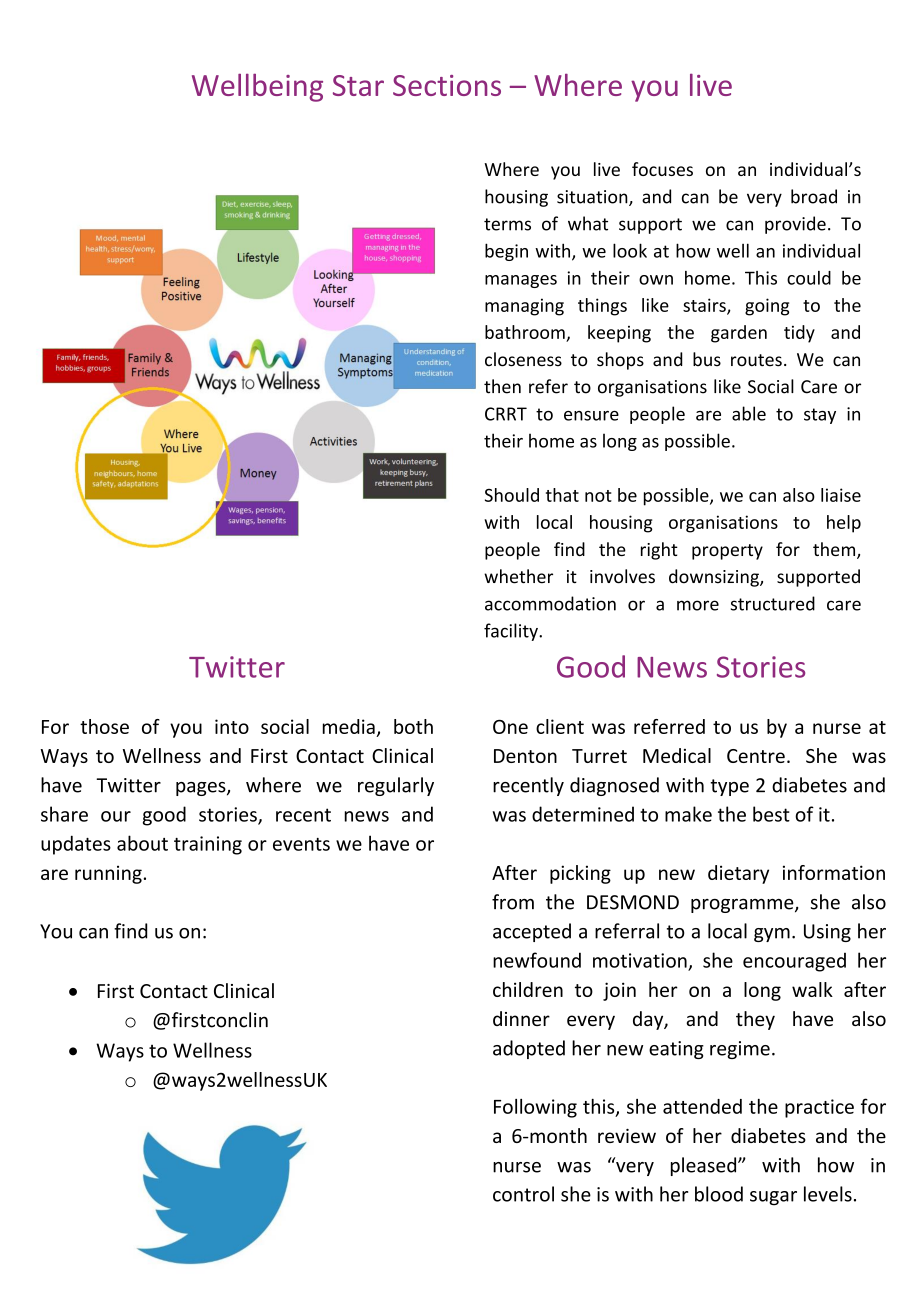 The image size is (924, 1309). Describe the element at coordinates (773, 603) in the screenshot. I see `structured` at that location.
